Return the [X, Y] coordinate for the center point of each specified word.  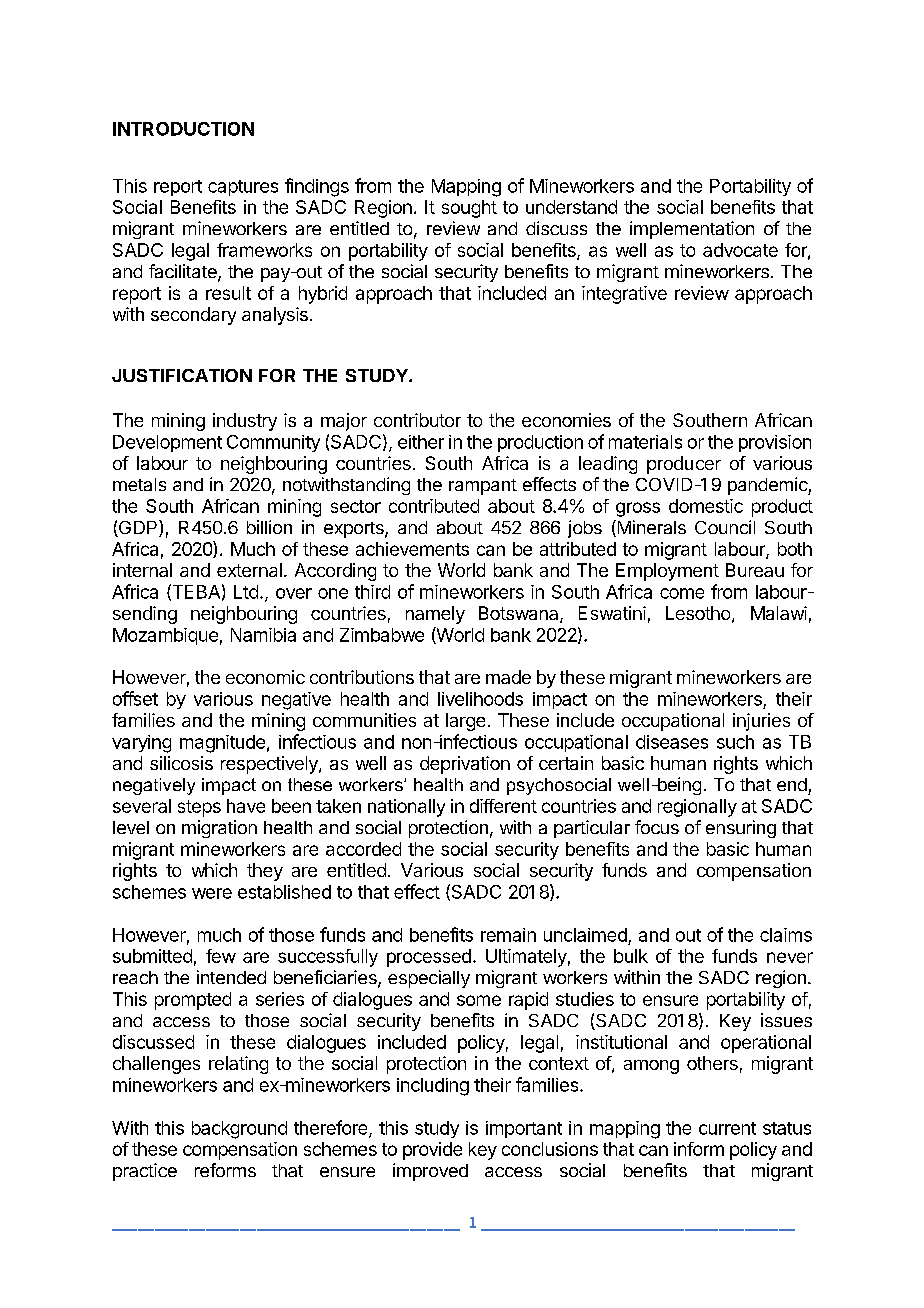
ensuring [741, 829]
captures [243, 188]
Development [167, 443]
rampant [483, 487]
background [239, 1130]
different [503, 806]
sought [469, 209]
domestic [706, 506]
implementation [692, 230]
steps [199, 808]
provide [432, 1151]
